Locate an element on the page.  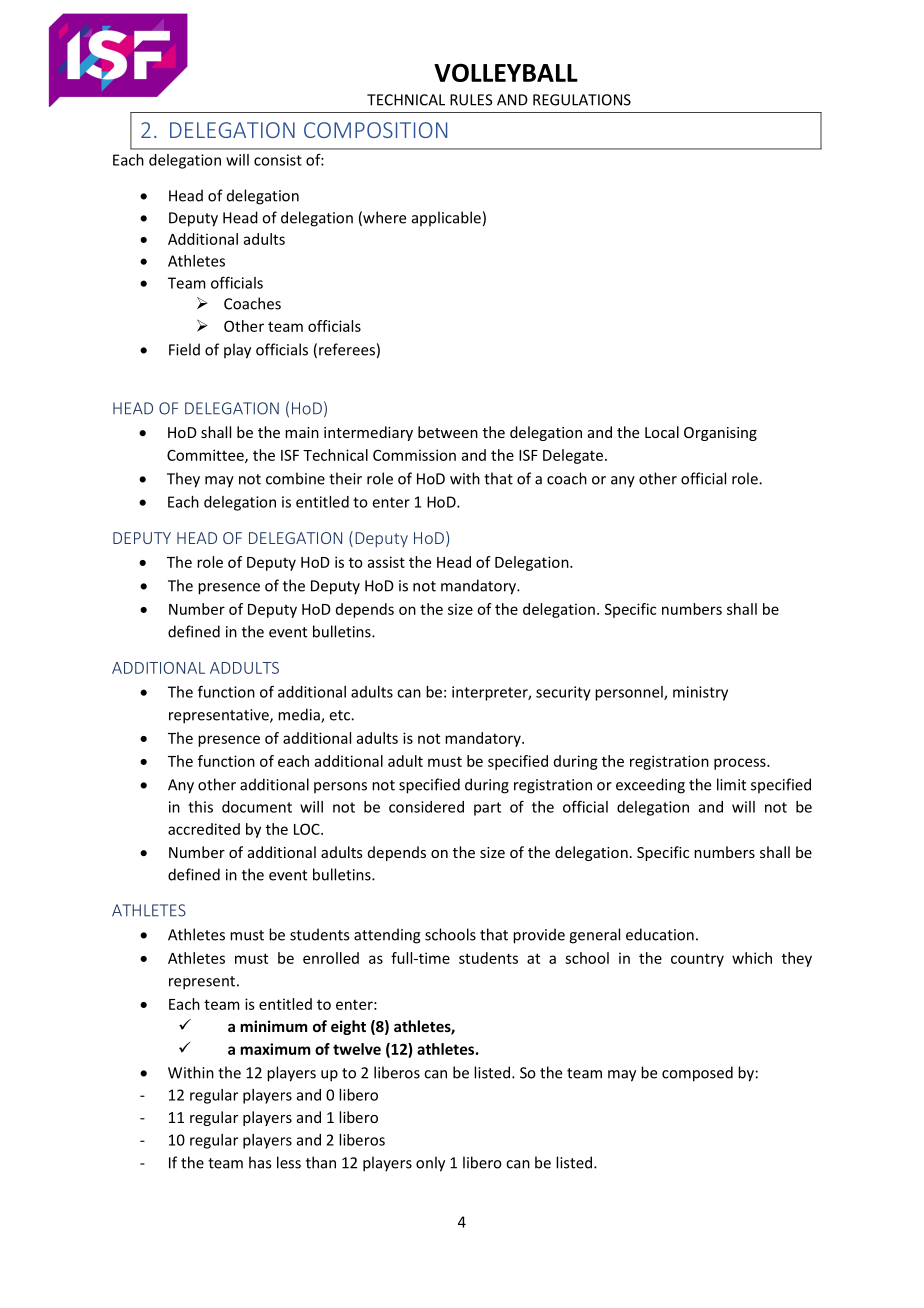
accredited is located at coordinates (204, 829).
